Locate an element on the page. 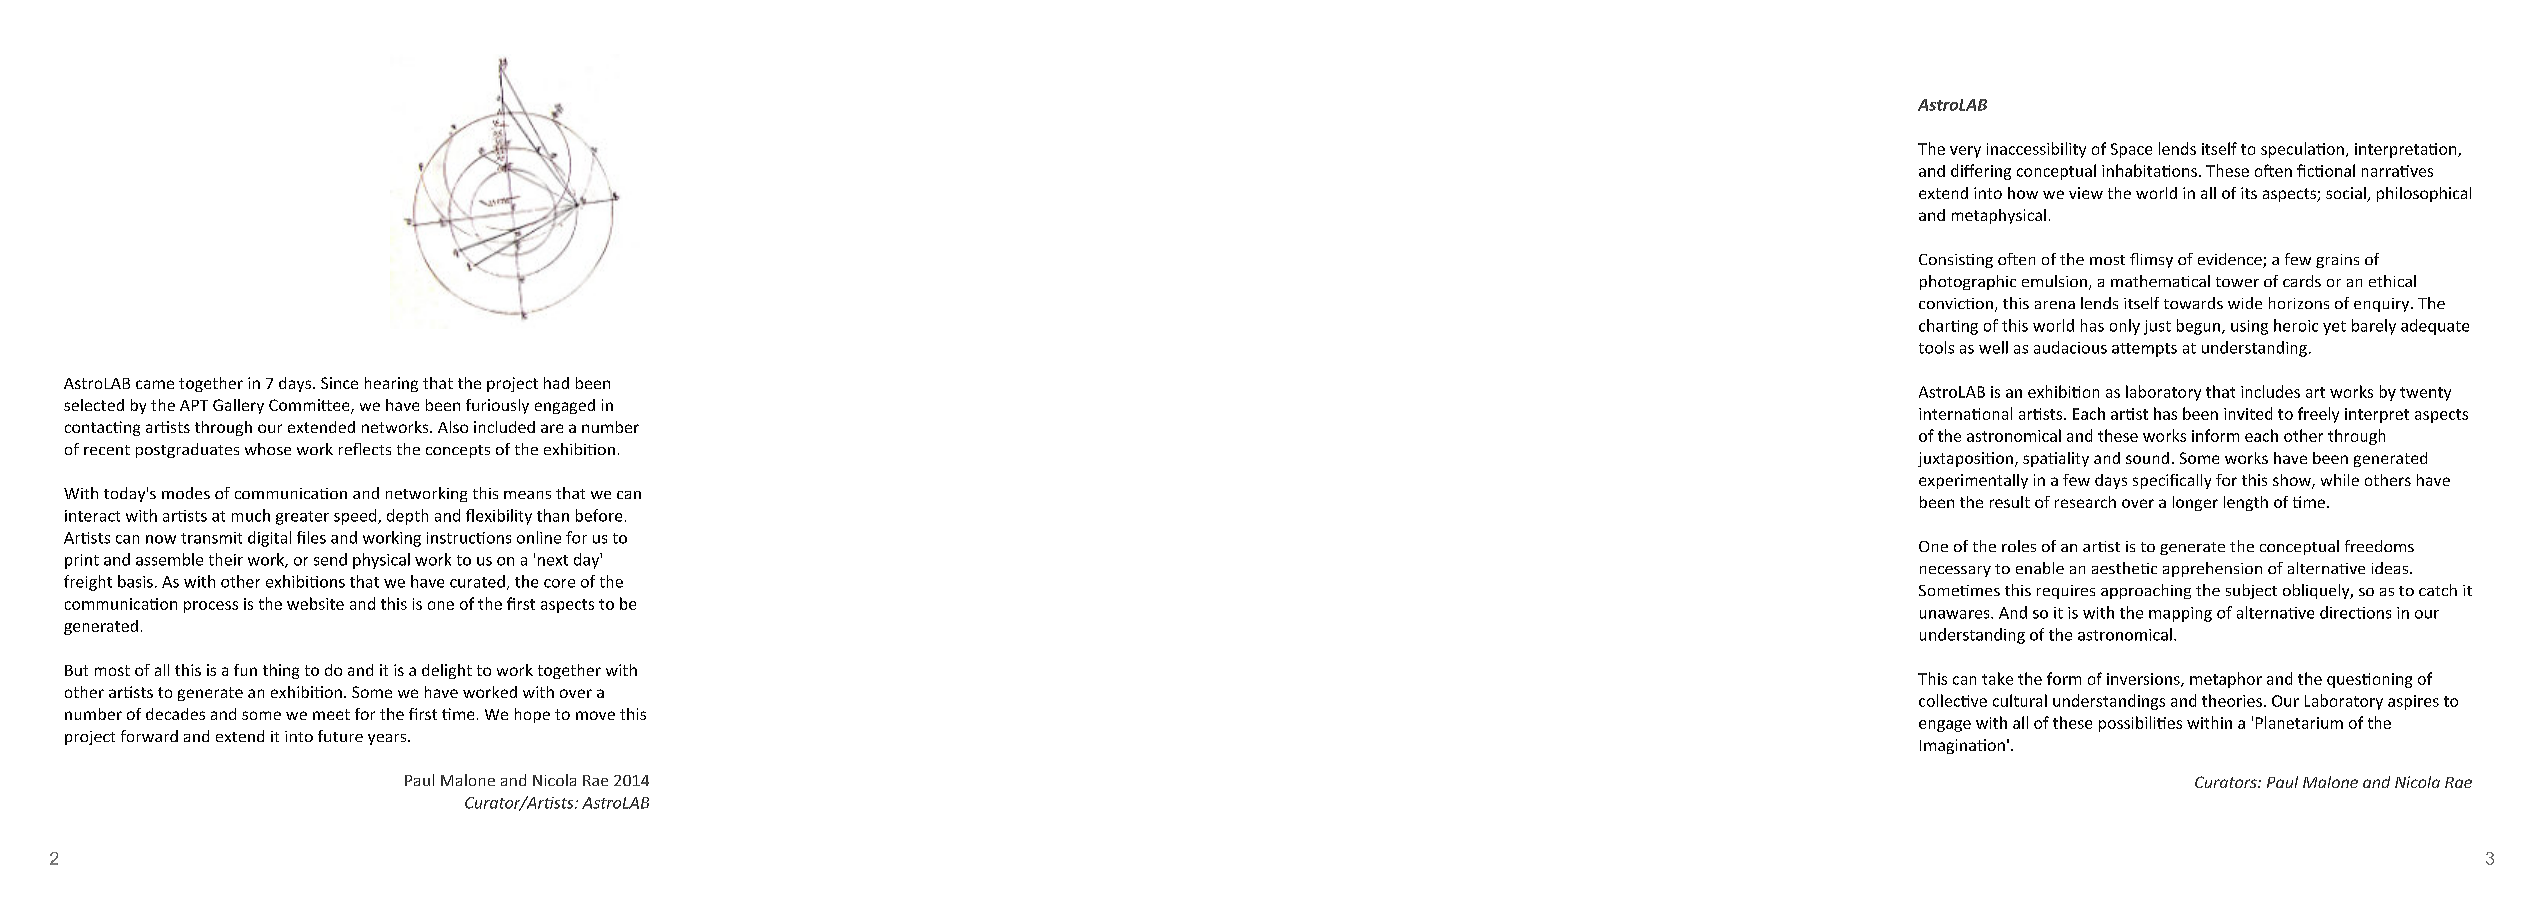 Image resolution: width=2536 pixels, height=897 pixels. curated is located at coordinates (477, 581).
